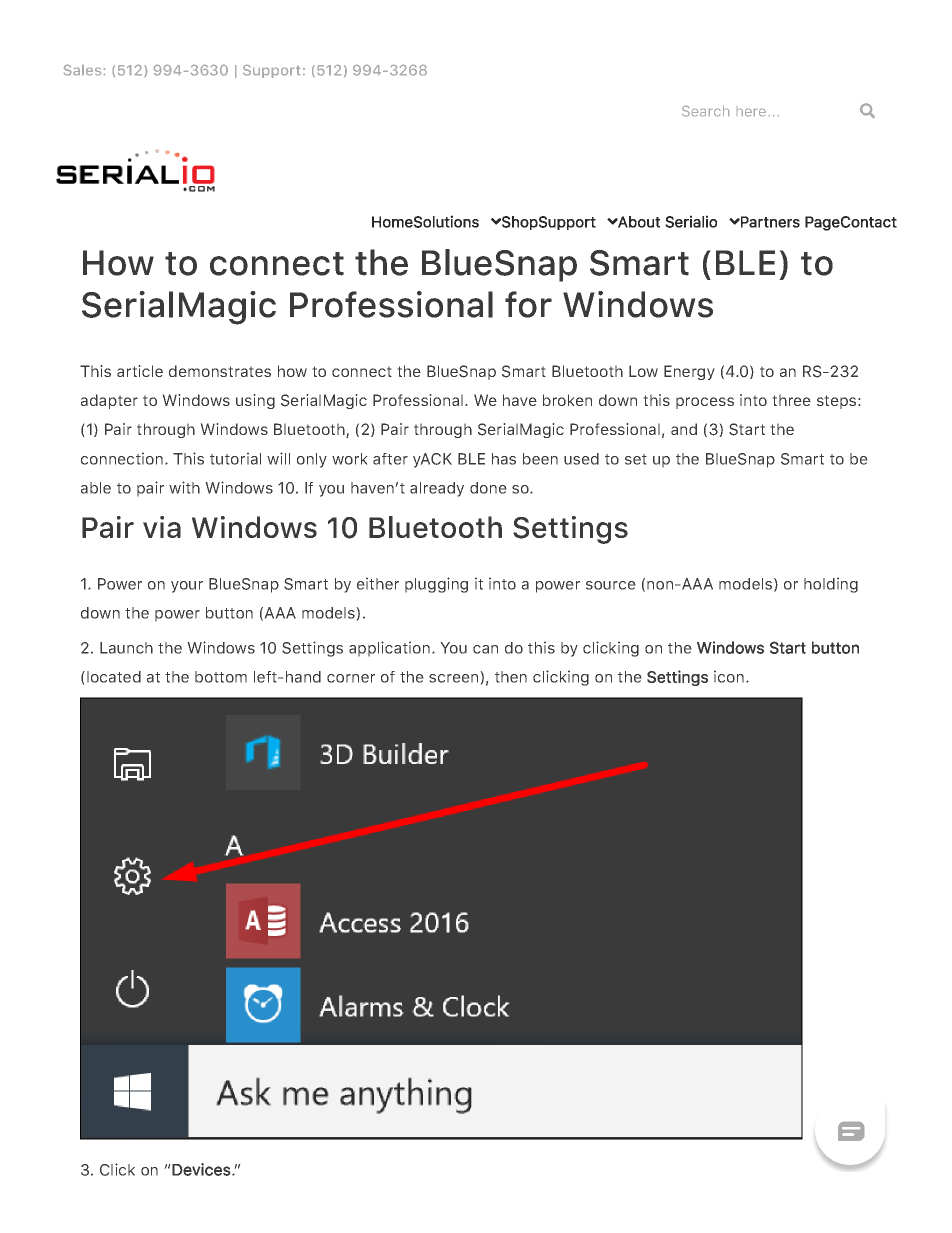  I want to click on screen, so click(455, 679).
